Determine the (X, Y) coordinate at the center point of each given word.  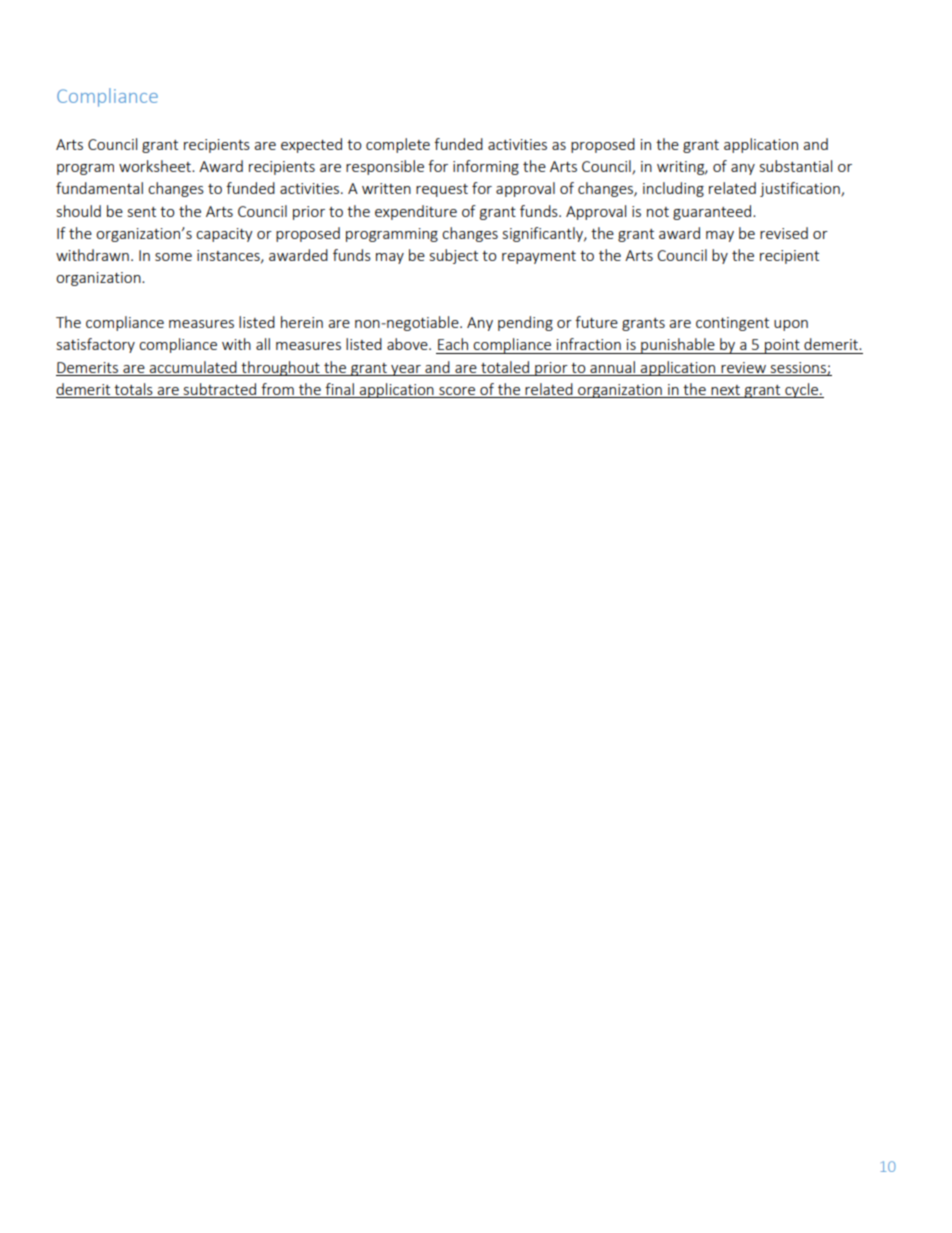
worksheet (156, 166)
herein (302, 322)
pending (525, 323)
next (725, 391)
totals (133, 390)
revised (784, 233)
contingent (732, 324)
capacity (224, 235)
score (457, 392)
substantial (796, 166)
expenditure (416, 212)
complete (398, 145)
